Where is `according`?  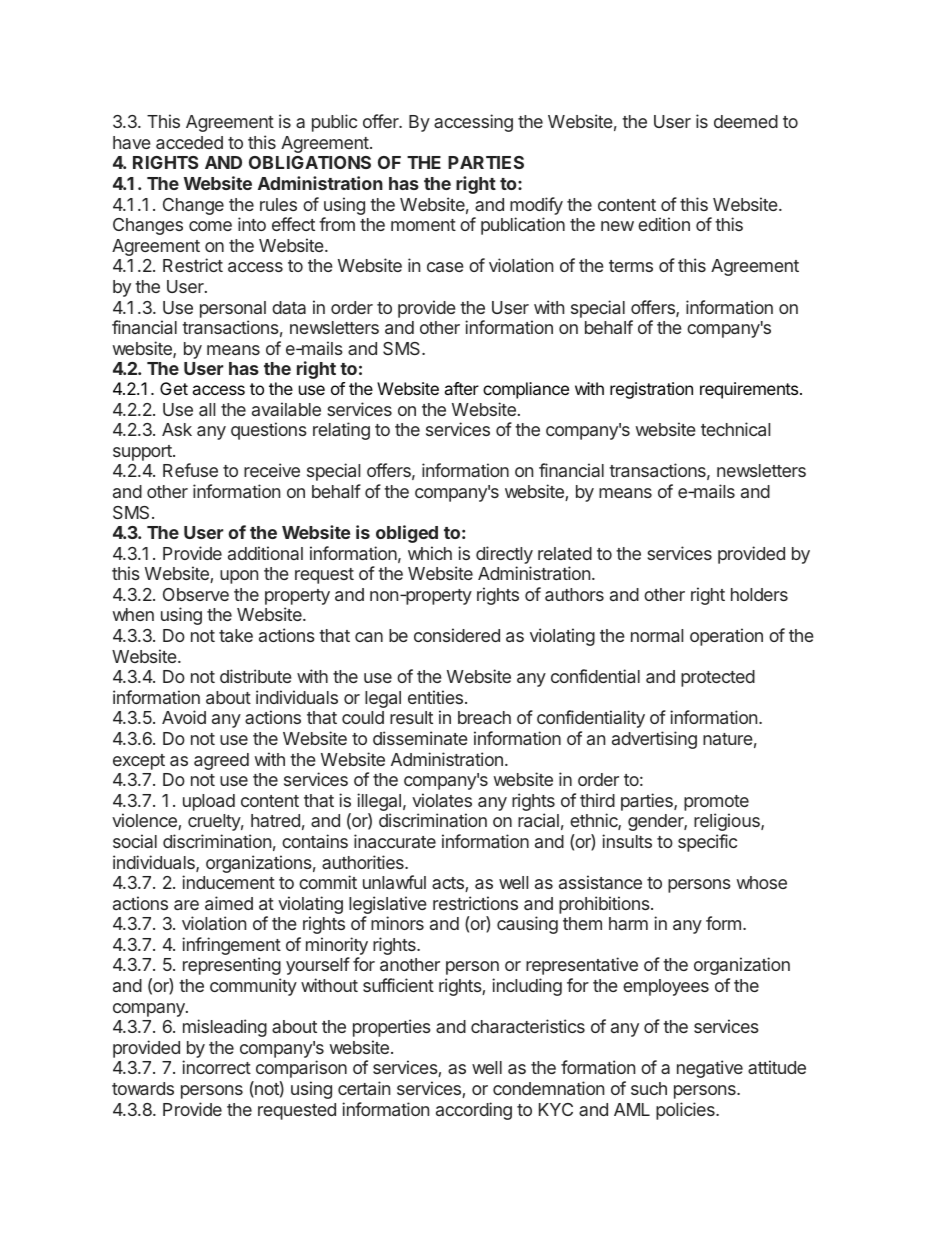 according is located at coordinates (474, 1111).
